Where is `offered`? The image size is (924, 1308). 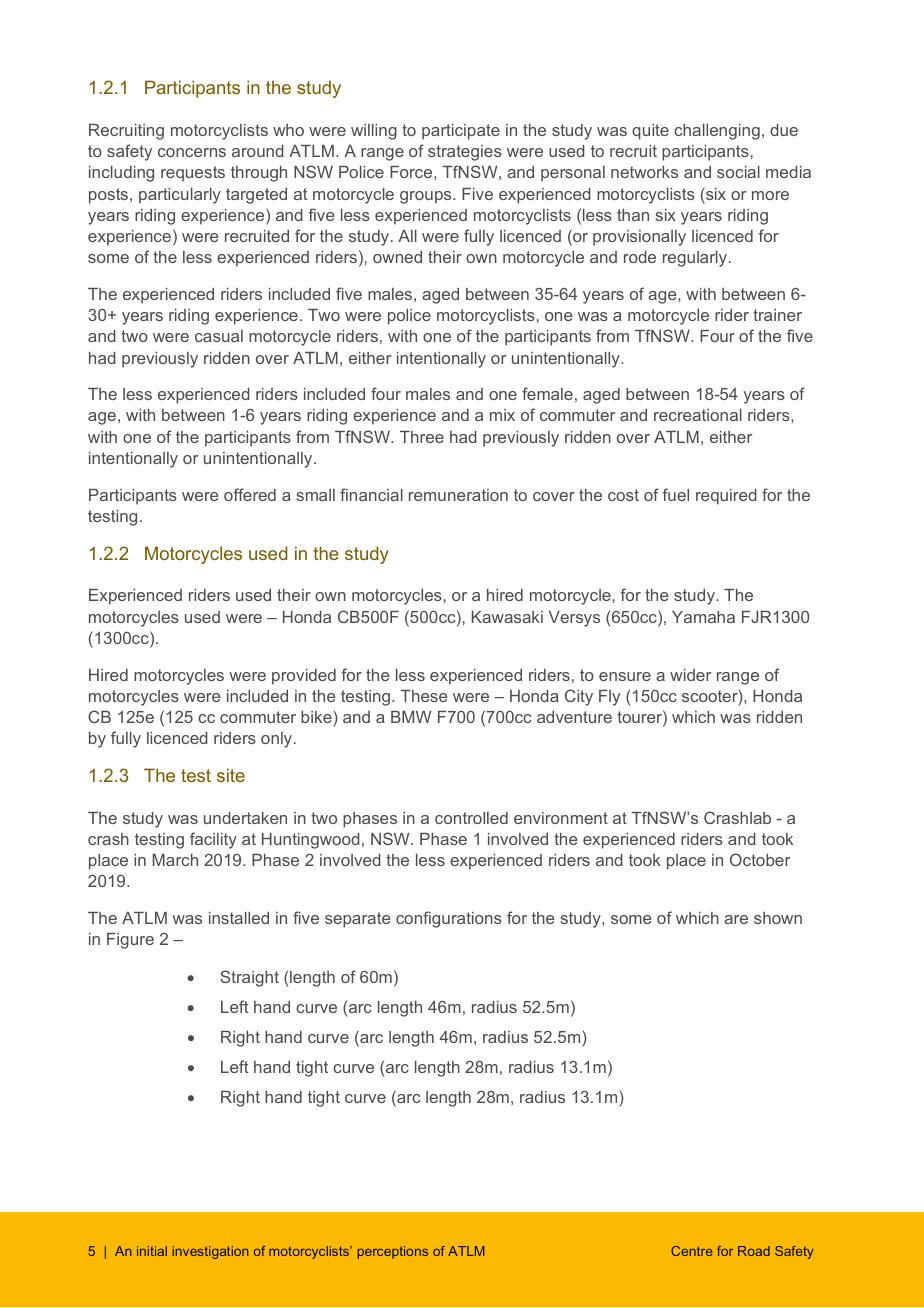 offered is located at coordinates (250, 494).
